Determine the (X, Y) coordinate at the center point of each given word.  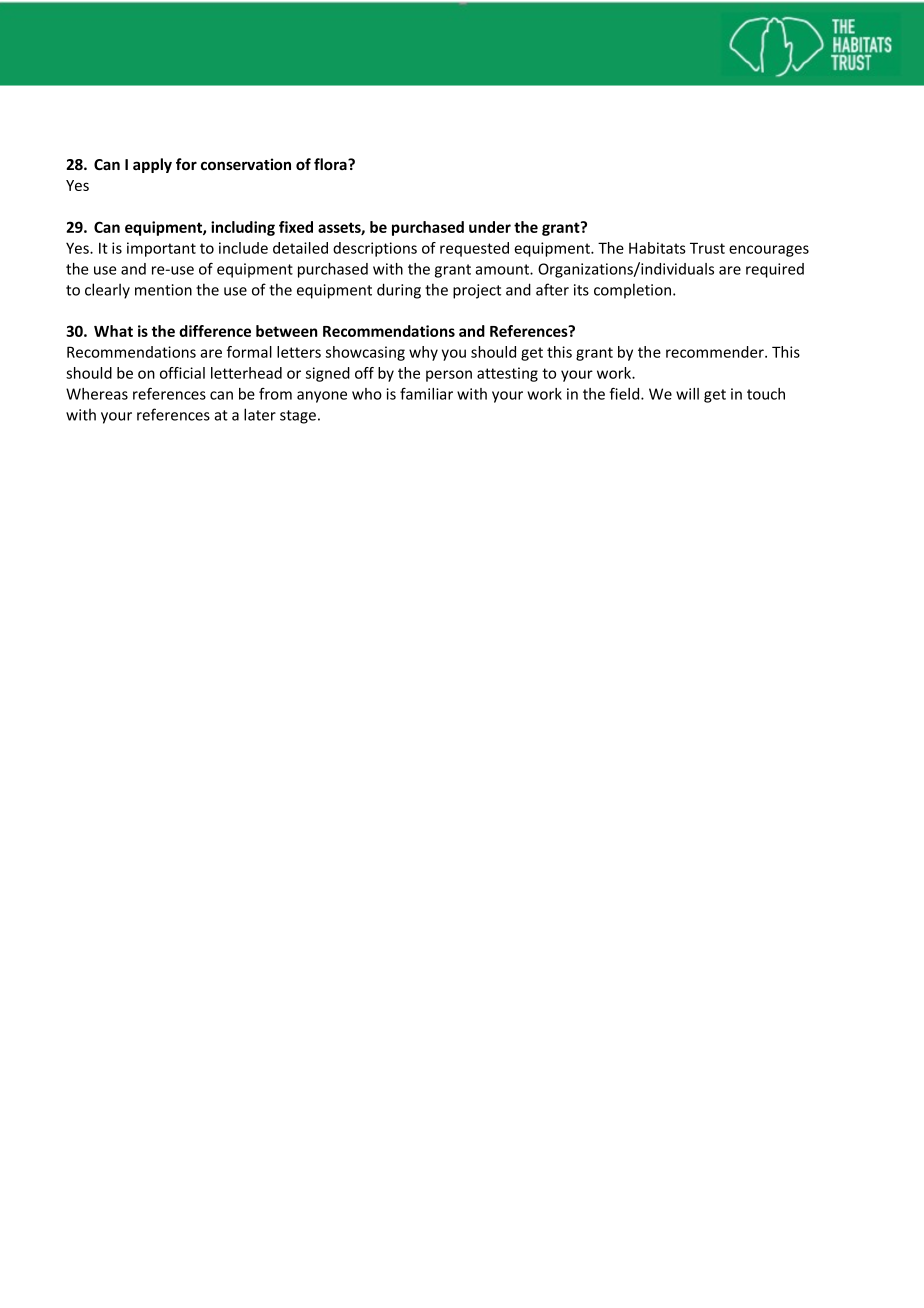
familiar (426, 394)
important (161, 249)
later (260, 414)
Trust (707, 248)
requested (474, 249)
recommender (716, 352)
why (423, 353)
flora (331, 164)
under (490, 227)
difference (215, 331)
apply (152, 165)
